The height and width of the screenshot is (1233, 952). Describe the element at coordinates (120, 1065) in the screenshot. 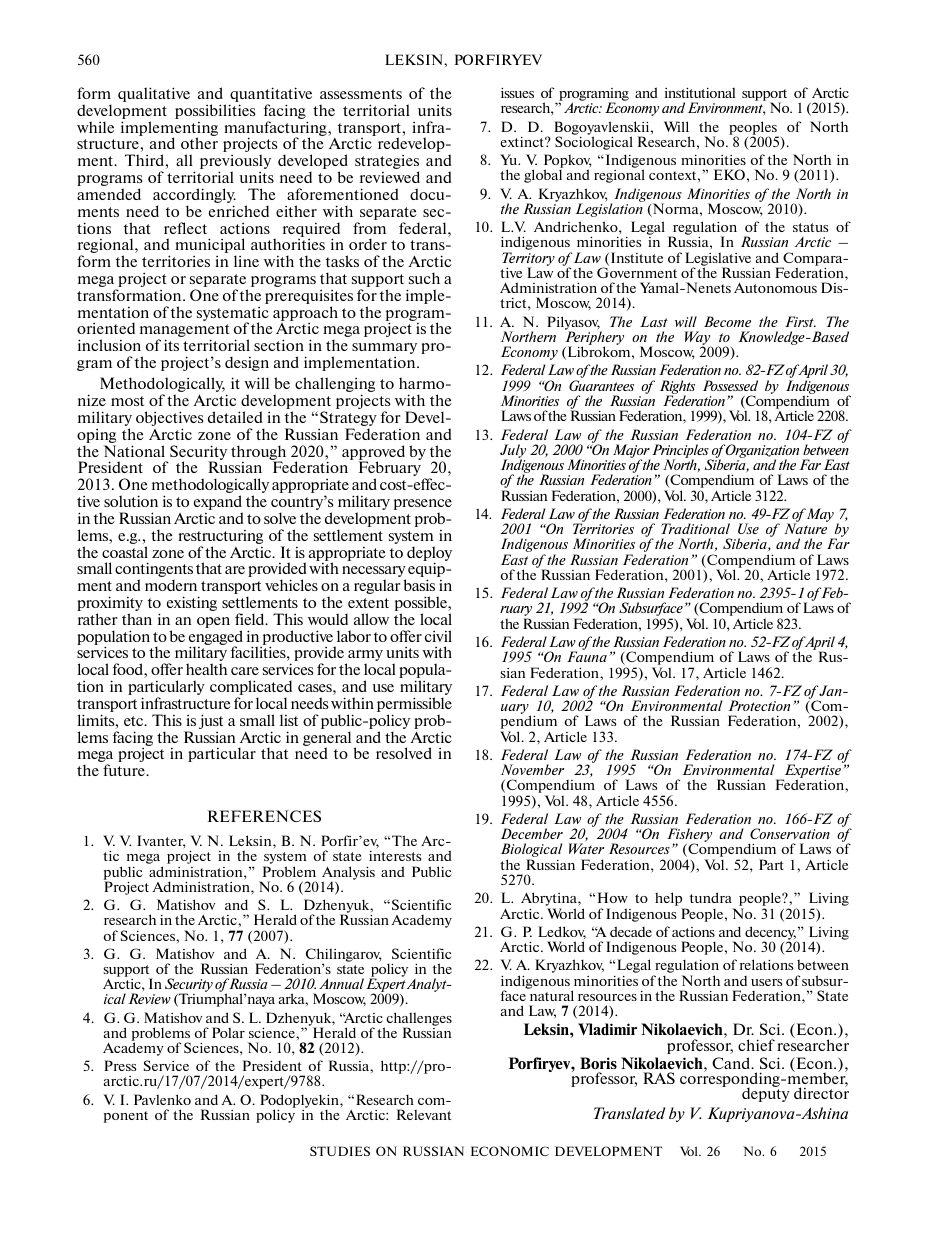

I see `Press` at that location.
